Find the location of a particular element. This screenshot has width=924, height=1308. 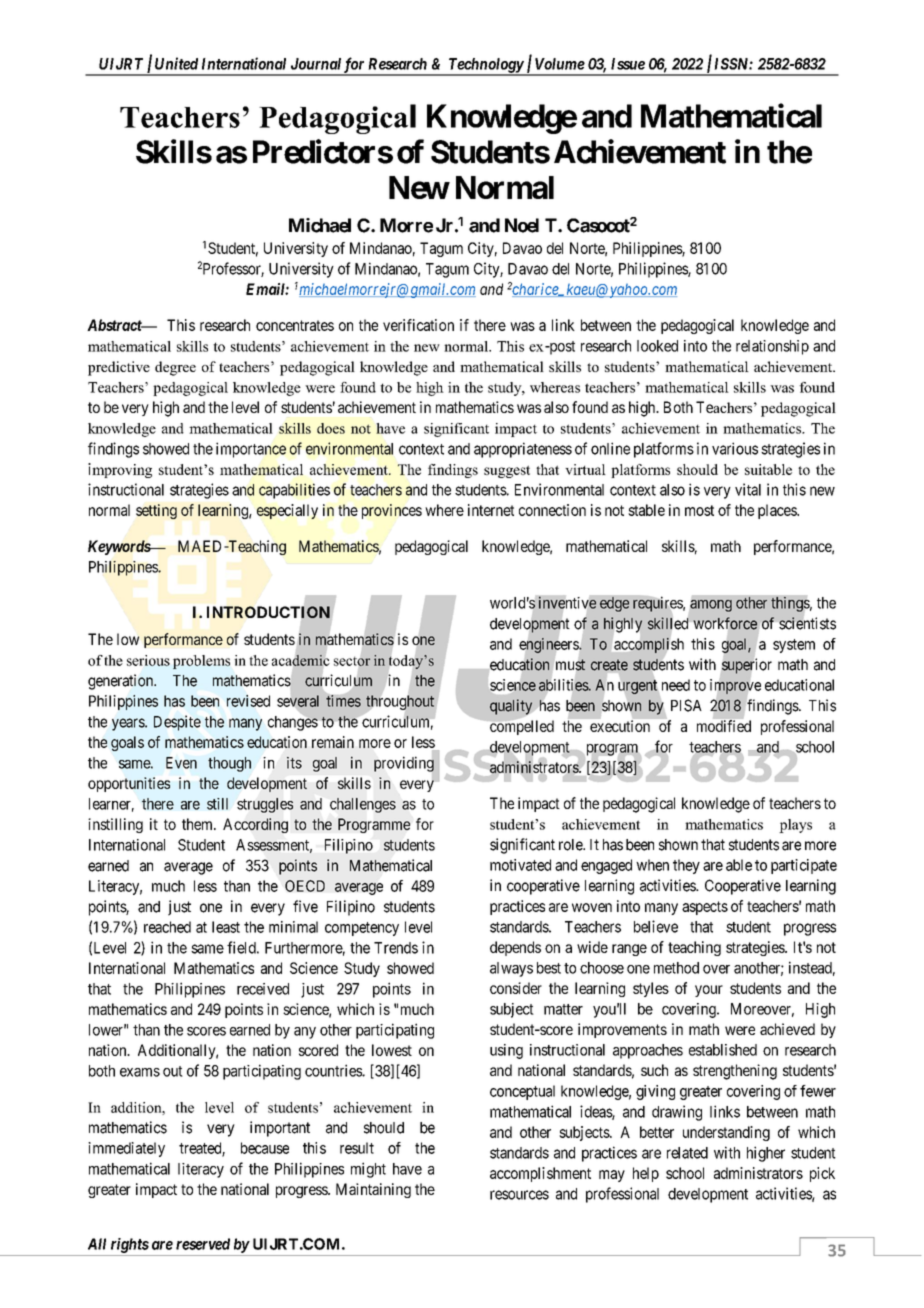

Issue is located at coordinates (628, 64).
